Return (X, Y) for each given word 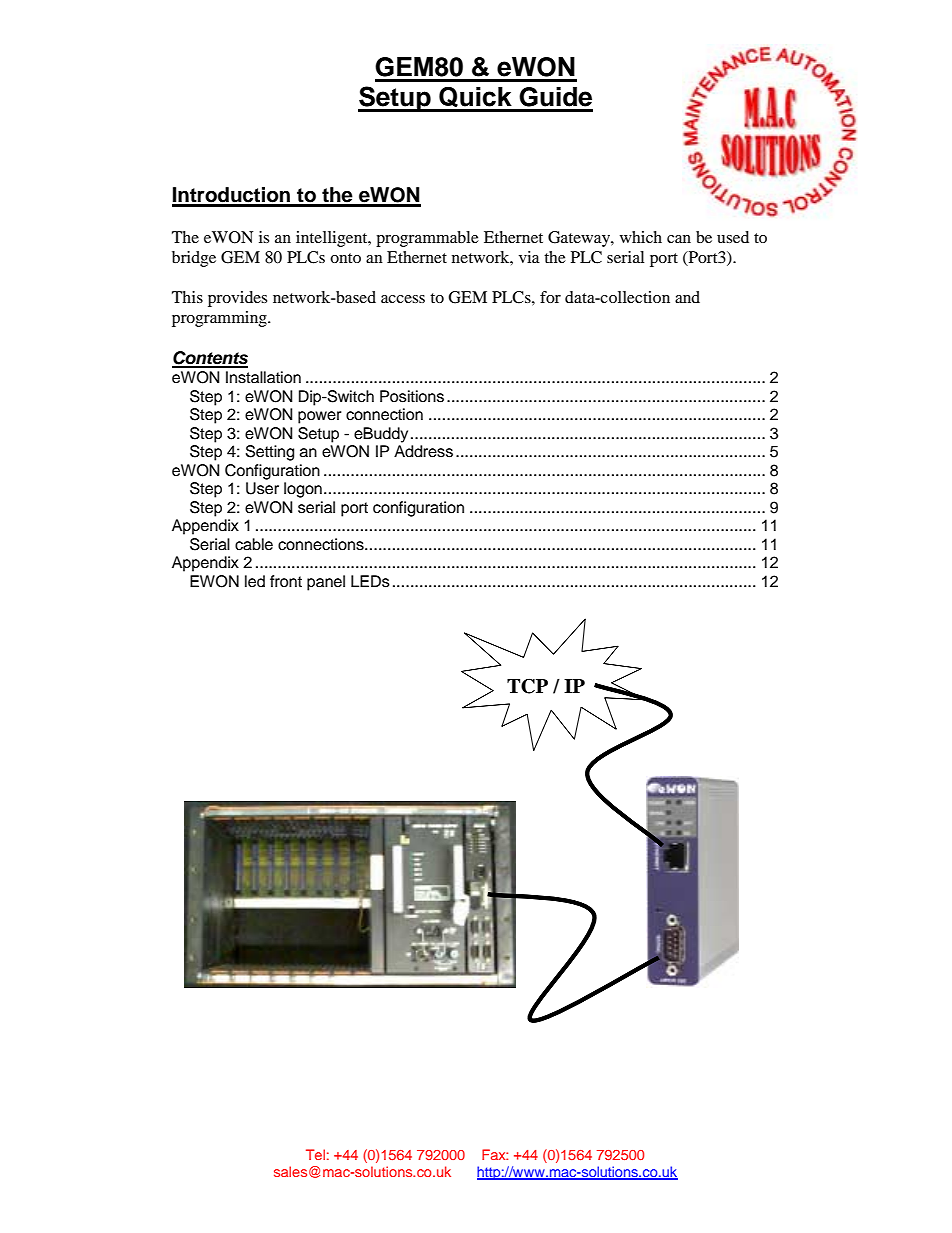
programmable (427, 239)
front (286, 581)
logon (303, 490)
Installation (263, 377)
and (687, 297)
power (320, 417)
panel (326, 583)
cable (254, 544)
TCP (527, 686)
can (679, 239)
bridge (194, 259)
